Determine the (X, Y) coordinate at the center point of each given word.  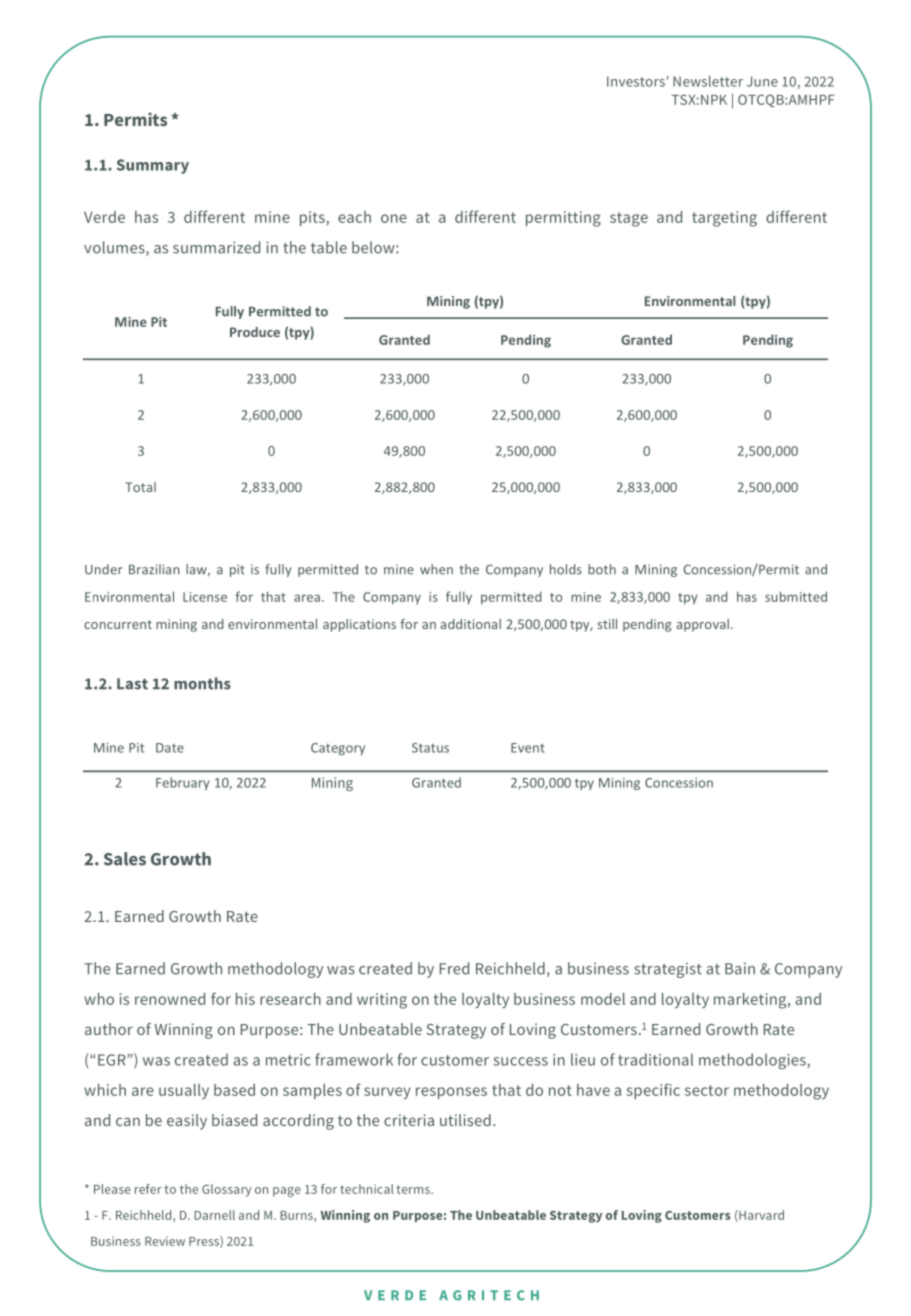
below (374, 247)
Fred (454, 968)
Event (528, 748)
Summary (153, 166)
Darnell (214, 1215)
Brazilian (154, 569)
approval (703, 625)
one (394, 218)
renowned (170, 999)
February (183, 783)
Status (430, 748)
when (436, 569)
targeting (724, 219)
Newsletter (708, 81)
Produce (255, 332)
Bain (740, 969)
